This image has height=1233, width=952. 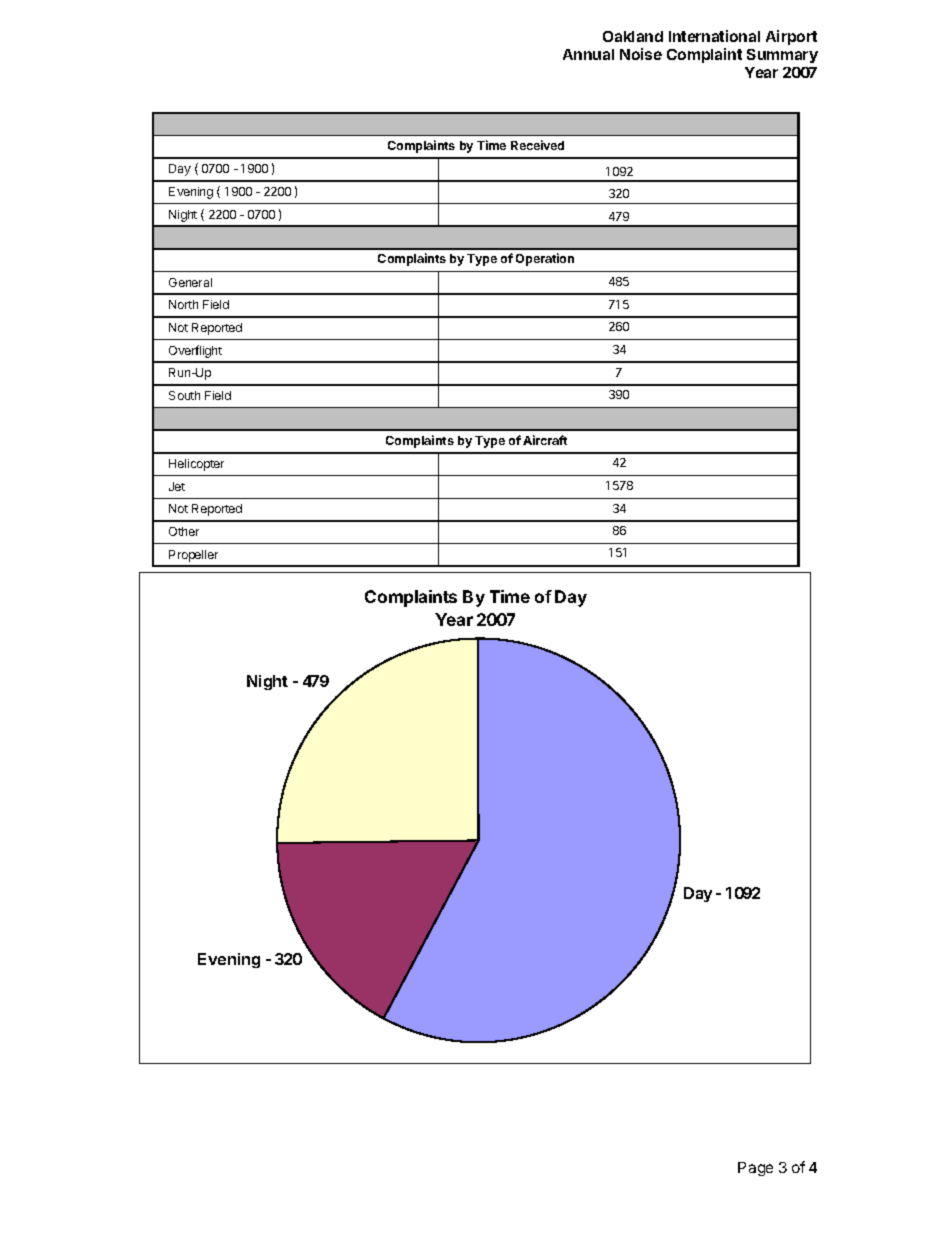 I want to click on Oakland, so click(x=633, y=36).
